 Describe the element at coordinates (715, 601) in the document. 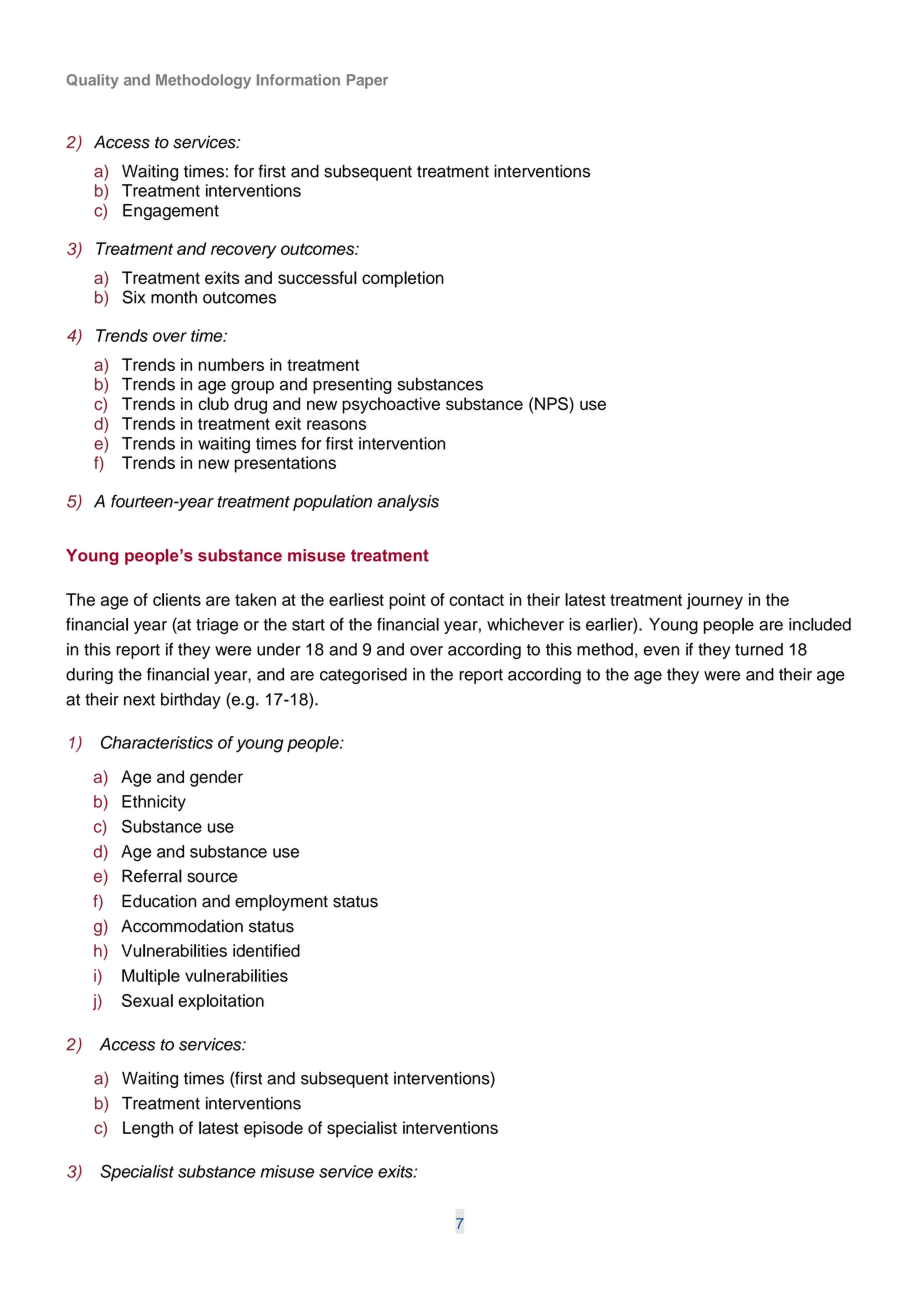

I see `journey` at that location.
